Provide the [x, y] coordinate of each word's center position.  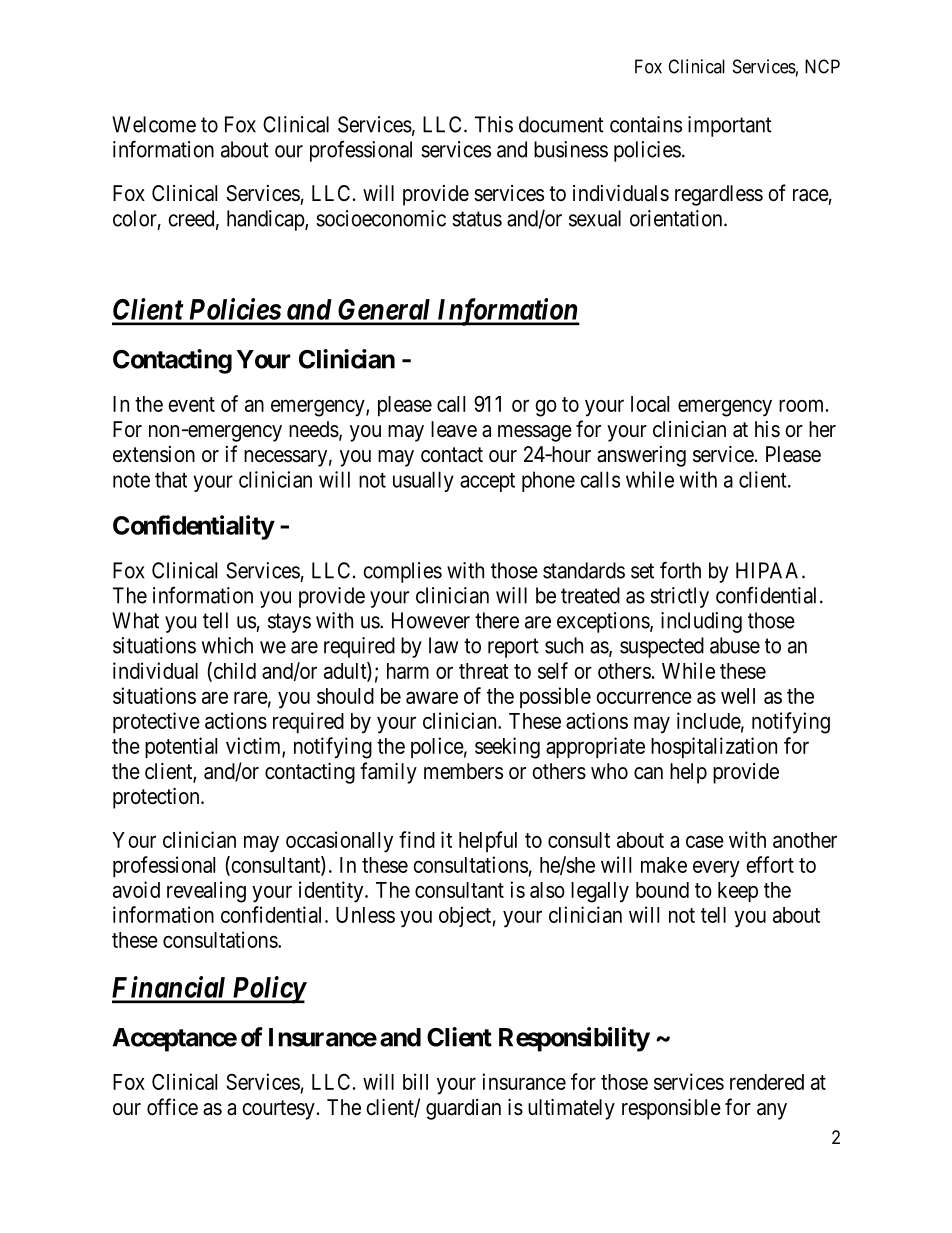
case [705, 841]
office [172, 1107]
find [417, 839]
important [730, 126]
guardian [463, 1109]
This [494, 124]
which [227, 645]
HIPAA [769, 570]
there [497, 620]
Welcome [154, 124]
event [191, 404]
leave [454, 429]
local [650, 404]
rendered [767, 1082]
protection [157, 798]
